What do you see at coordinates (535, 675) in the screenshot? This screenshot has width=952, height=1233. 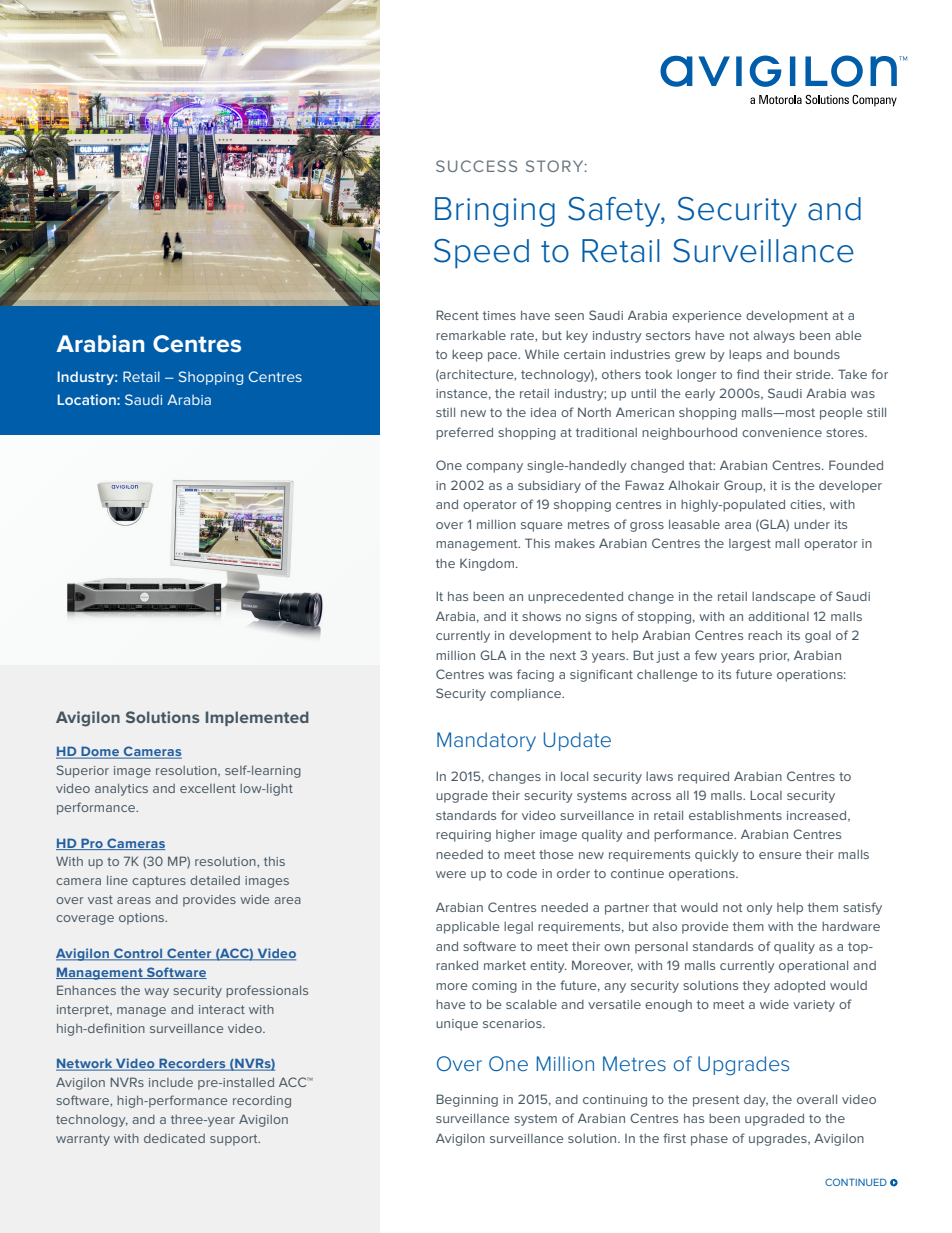 I see `facing` at bounding box center [535, 675].
